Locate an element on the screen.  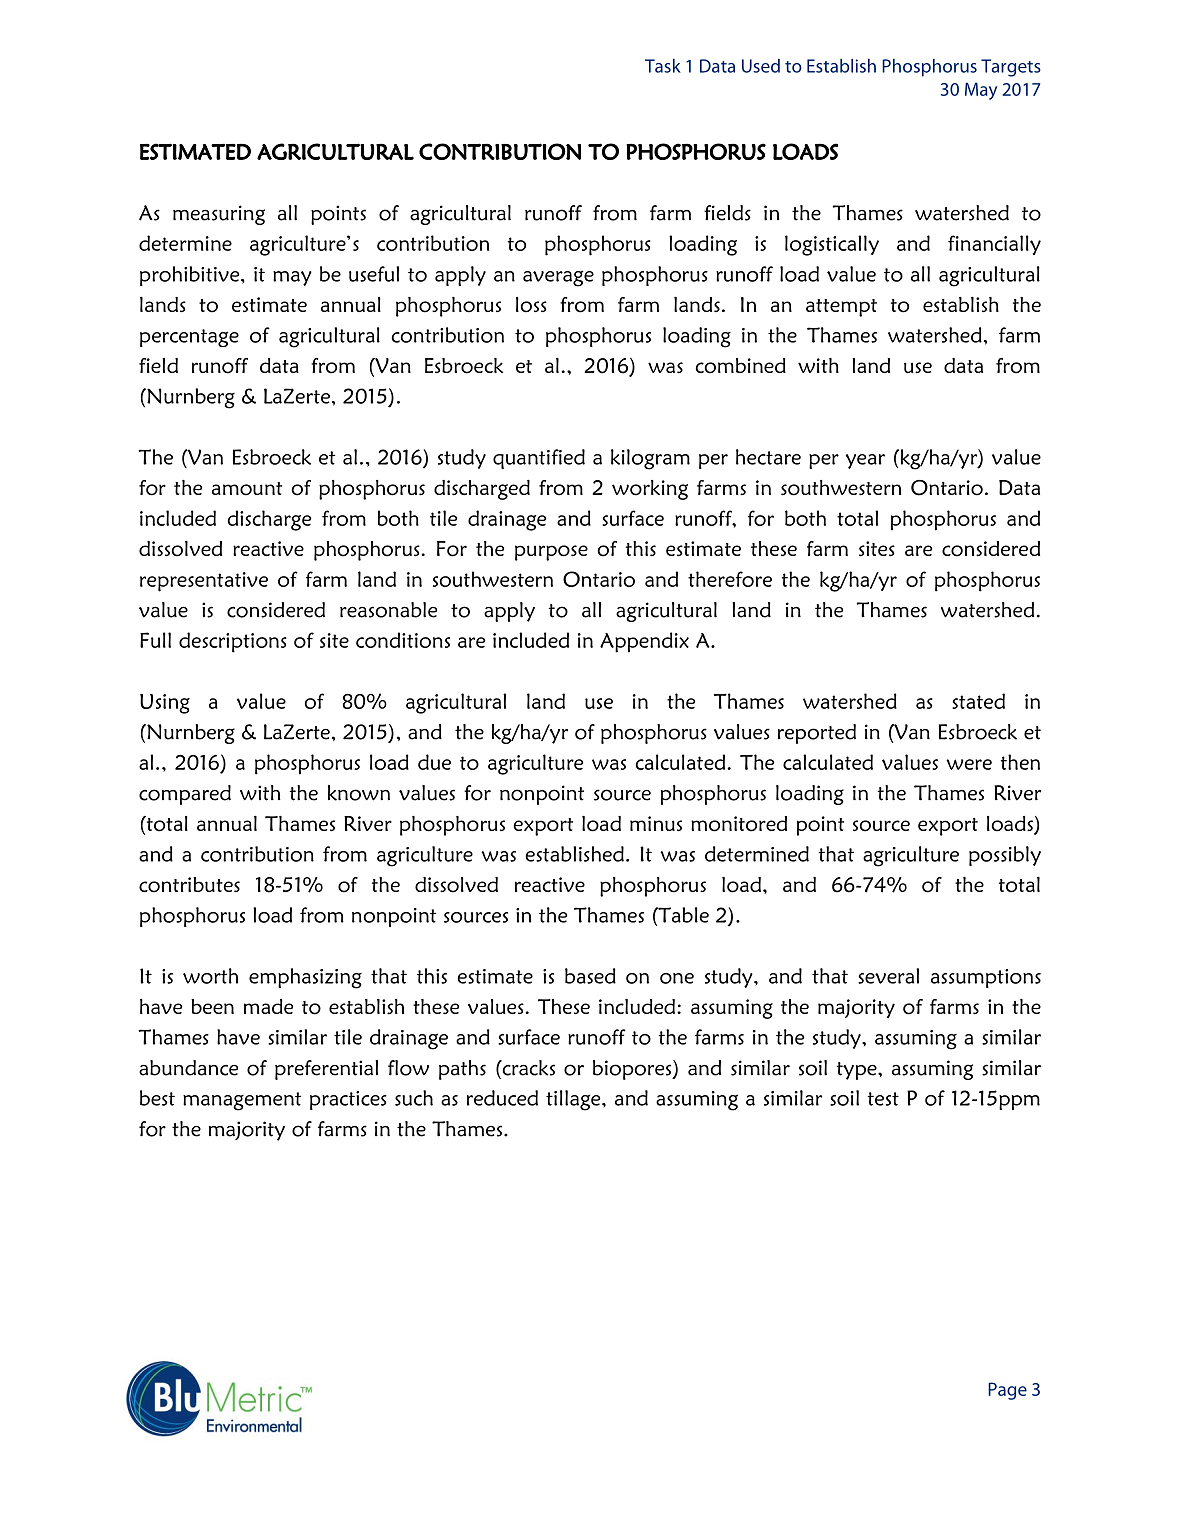
quantified is located at coordinates (539, 459).
